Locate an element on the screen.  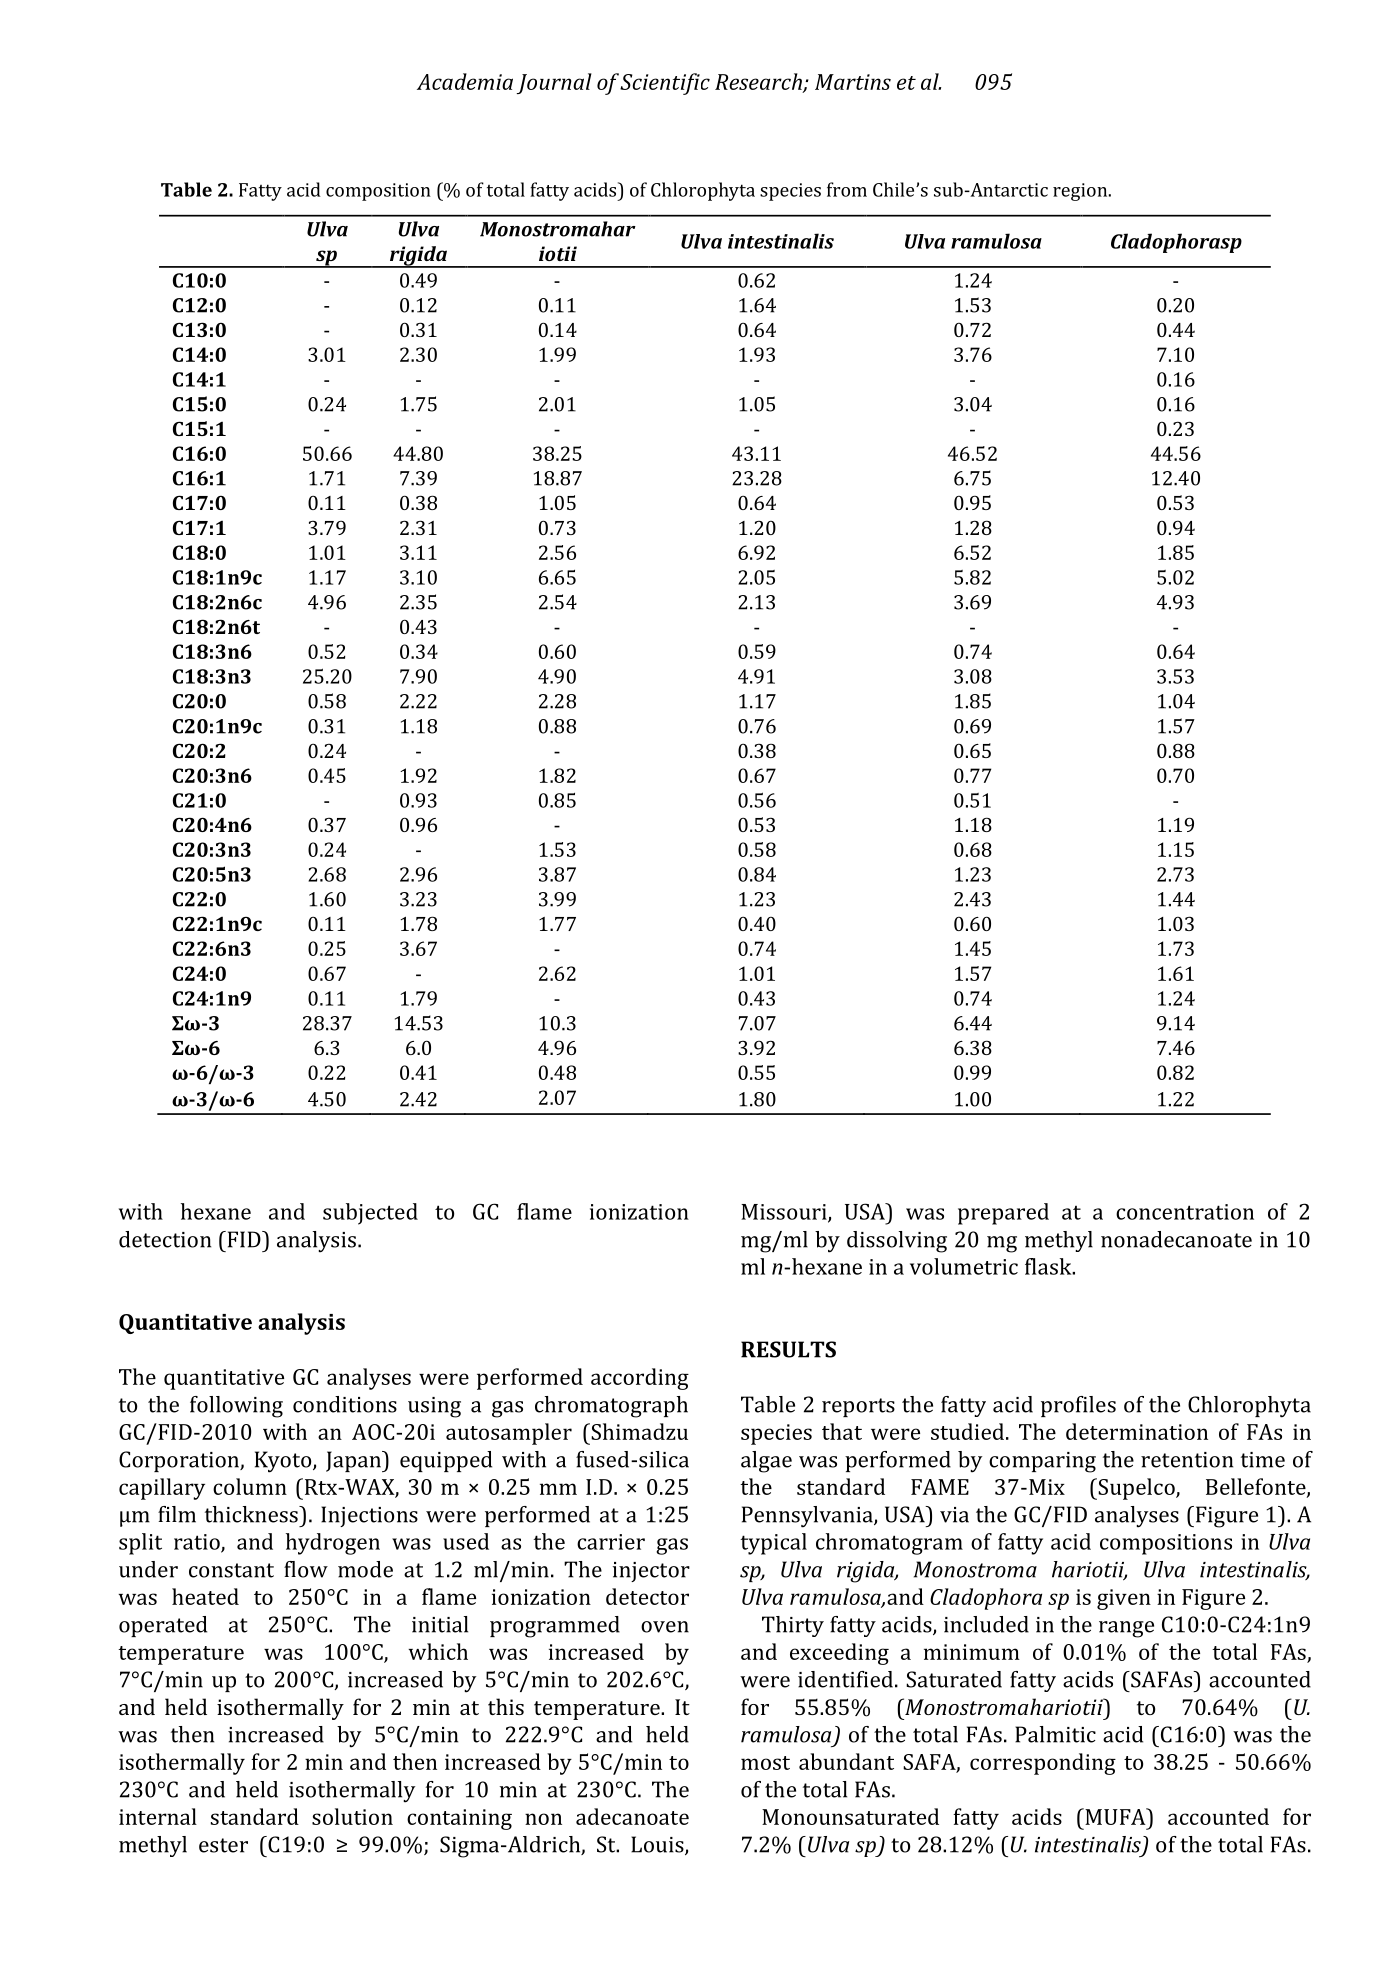
prepared is located at coordinates (1003, 1214).
